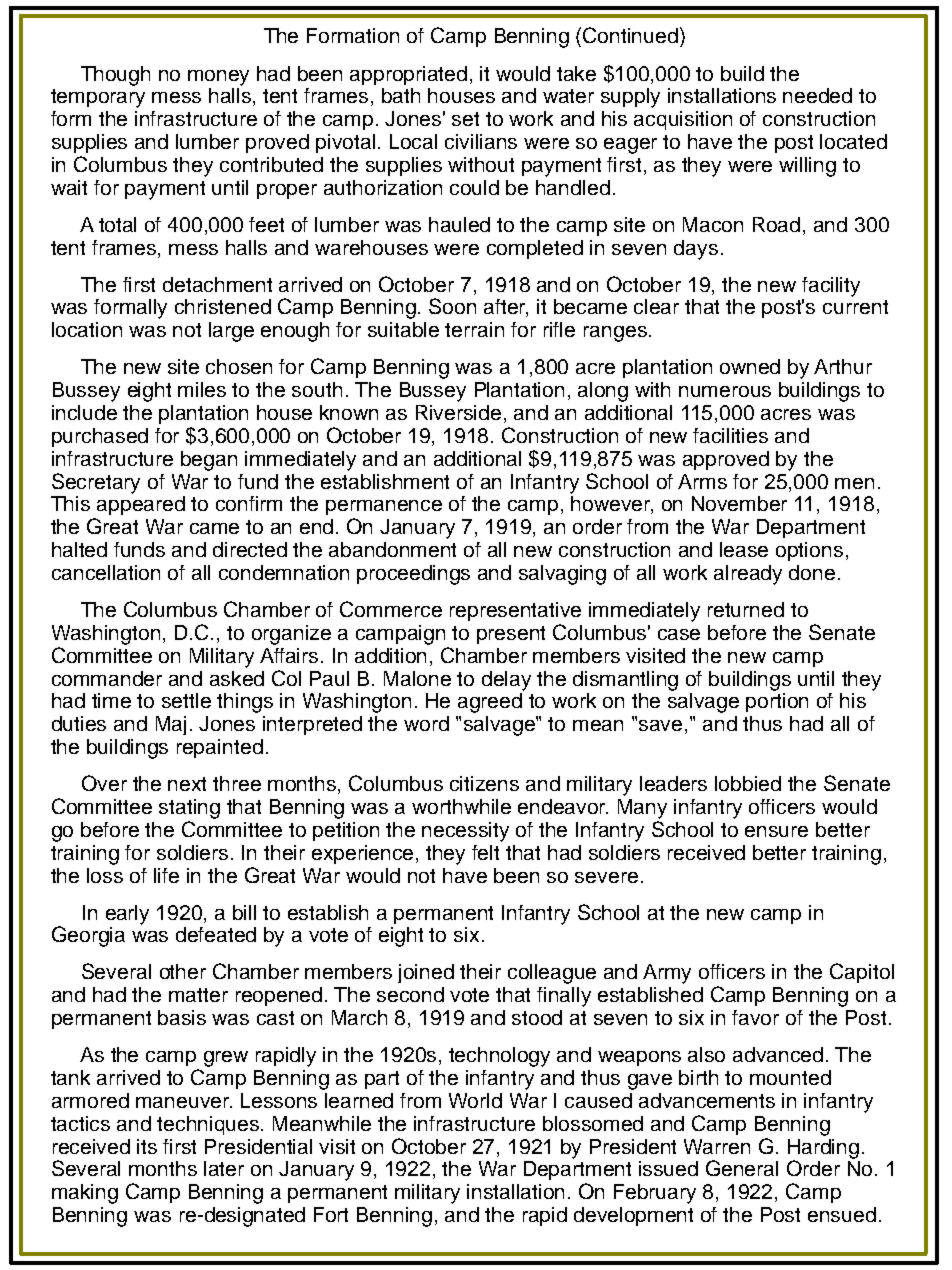 Image resolution: width=952 pixels, height=1270 pixels. I want to click on needed, so click(817, 95).
